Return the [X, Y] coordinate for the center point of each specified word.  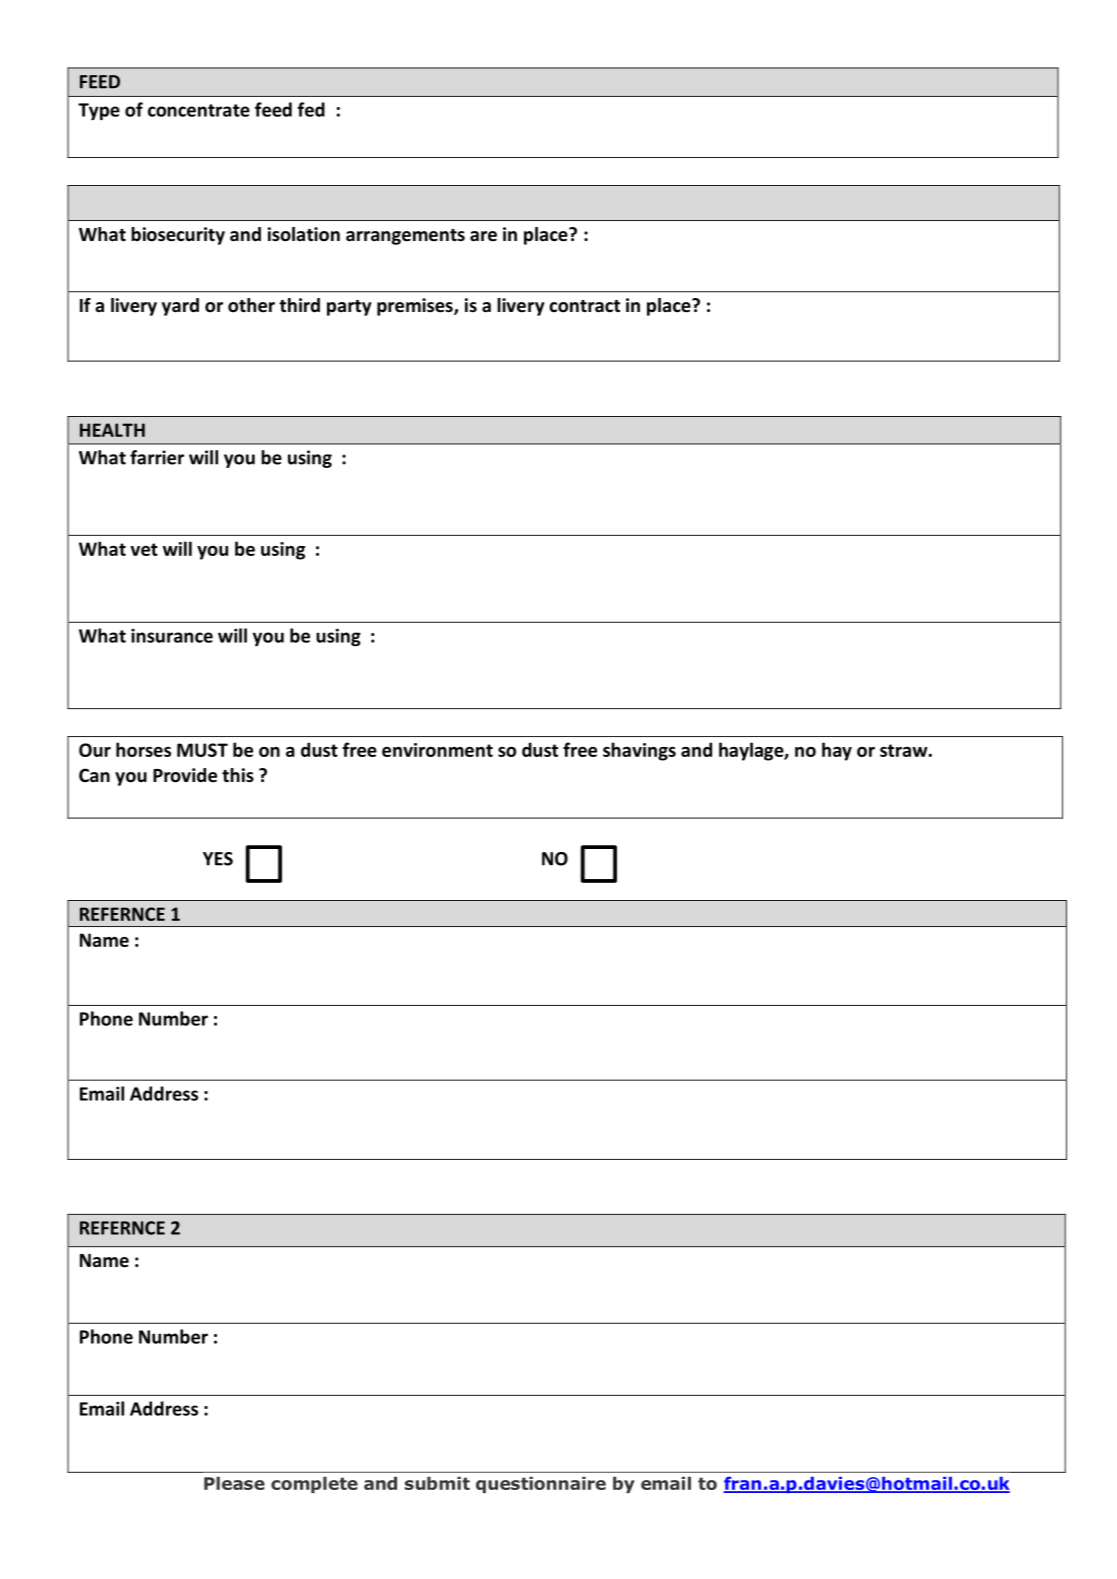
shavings [639, 751]
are [483, 236]
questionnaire [541, 1484]
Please [234, 1483]
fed [311, 109]
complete [314, 1484]
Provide [185, 775]
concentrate [199, 110]
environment [437, 750]
